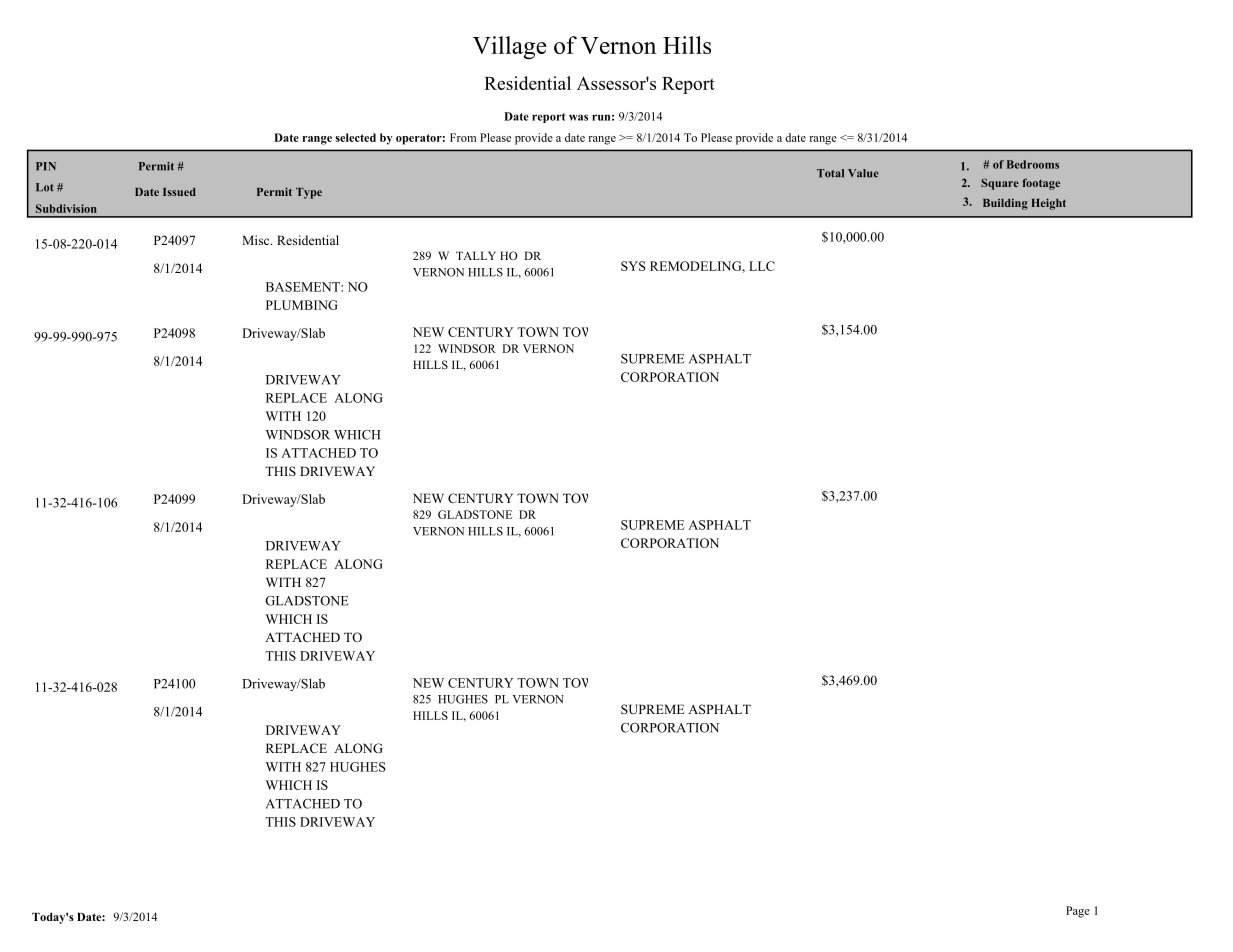 Image resolution: width=1233 pixels, height=952 pixels. What do you see at coordinates (509, 47) in the image?
I see `Village` at bounding box center [509, 47].
